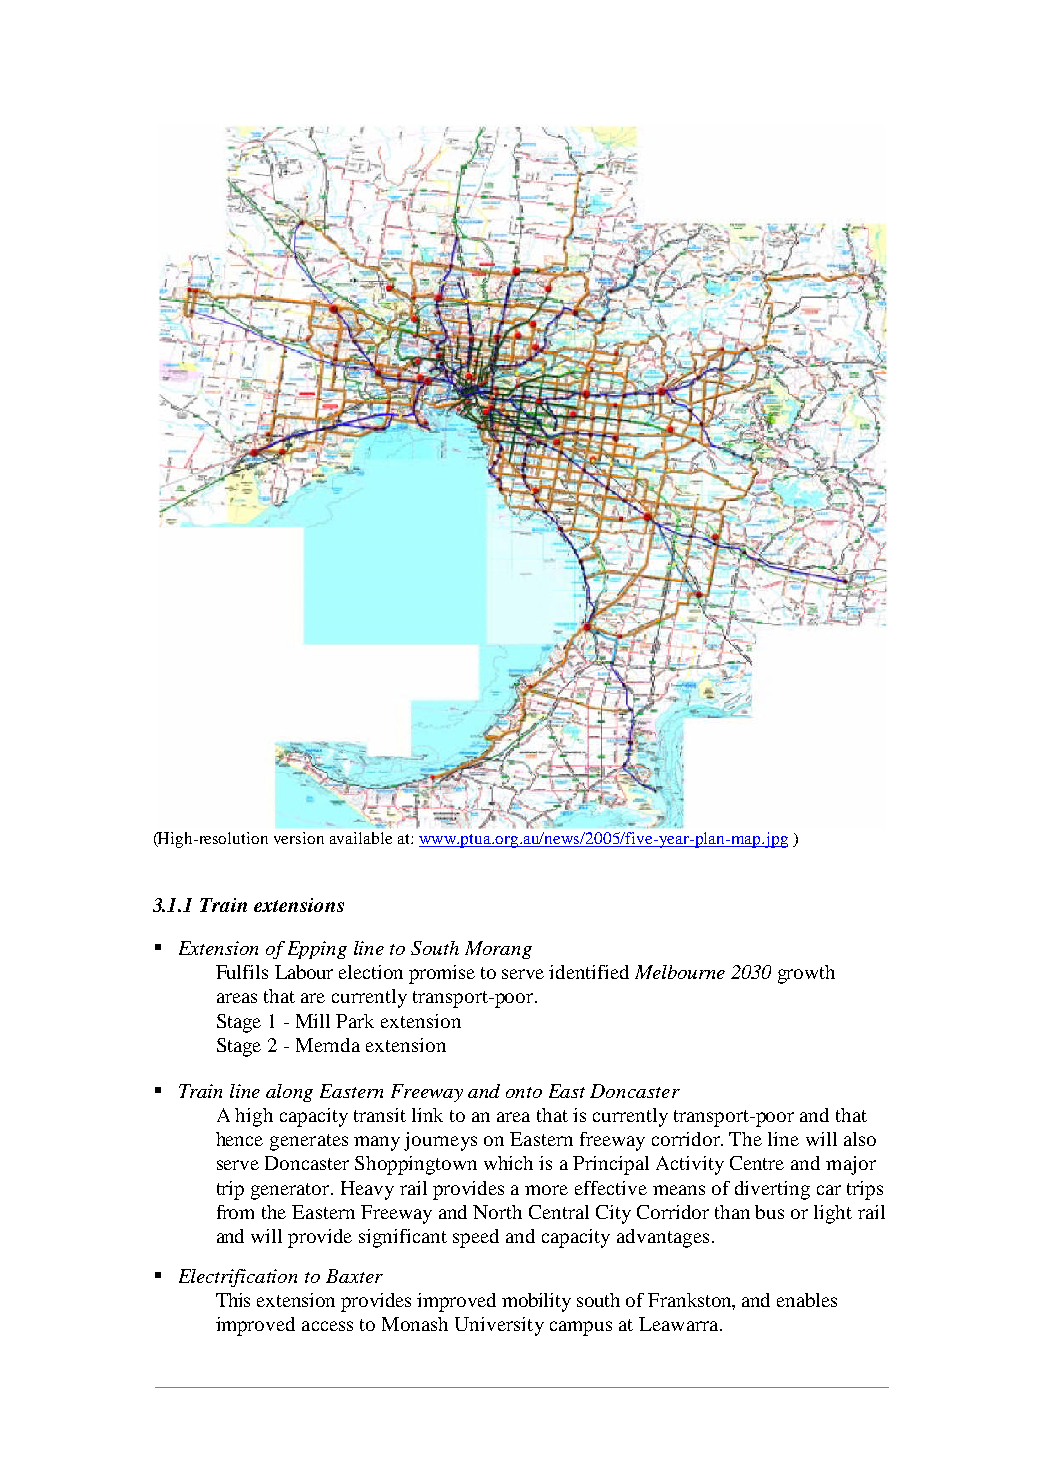  I want to click on available, so click(361, 838).
